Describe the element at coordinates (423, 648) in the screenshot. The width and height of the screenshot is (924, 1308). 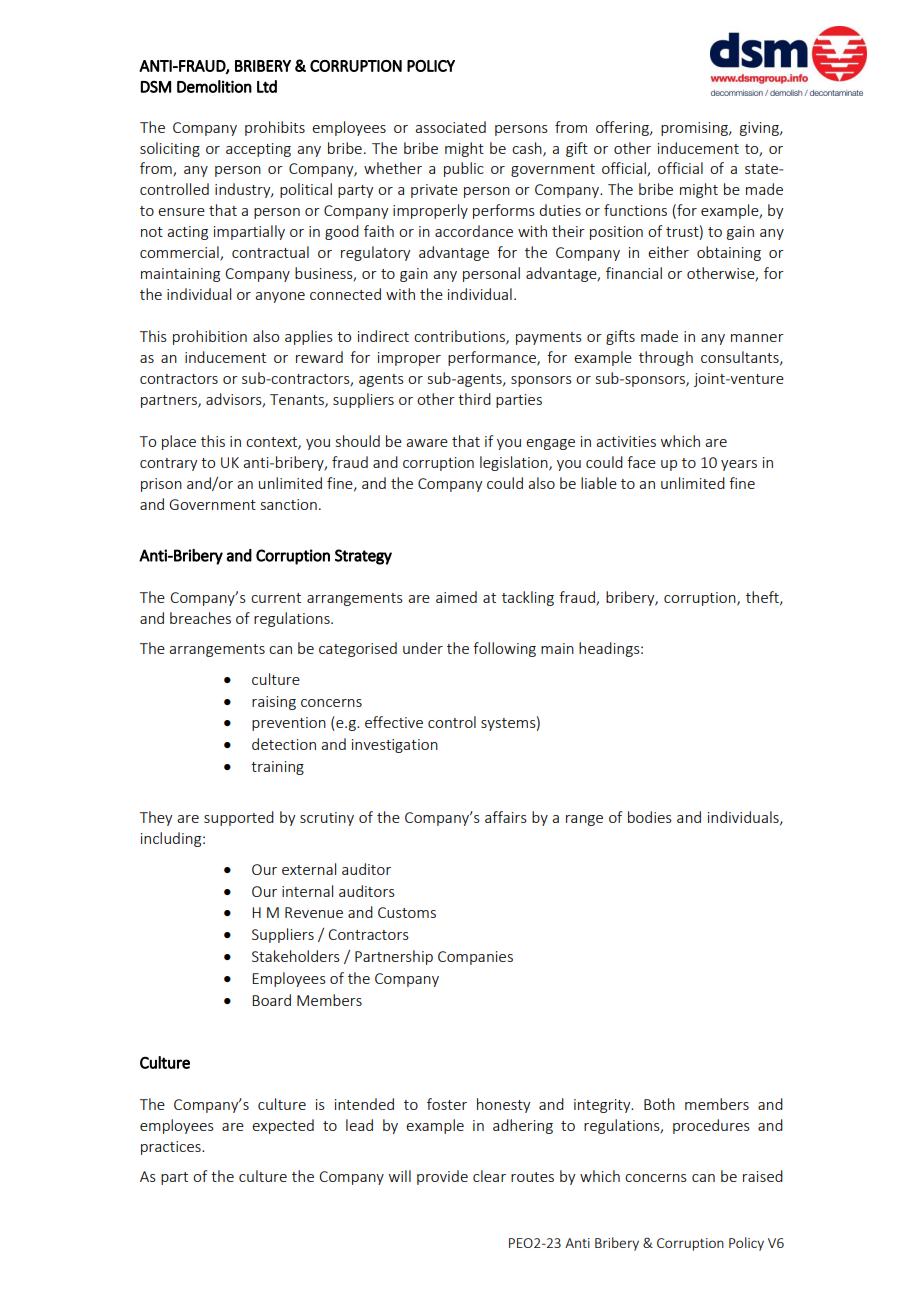
I see `under` at that location.
